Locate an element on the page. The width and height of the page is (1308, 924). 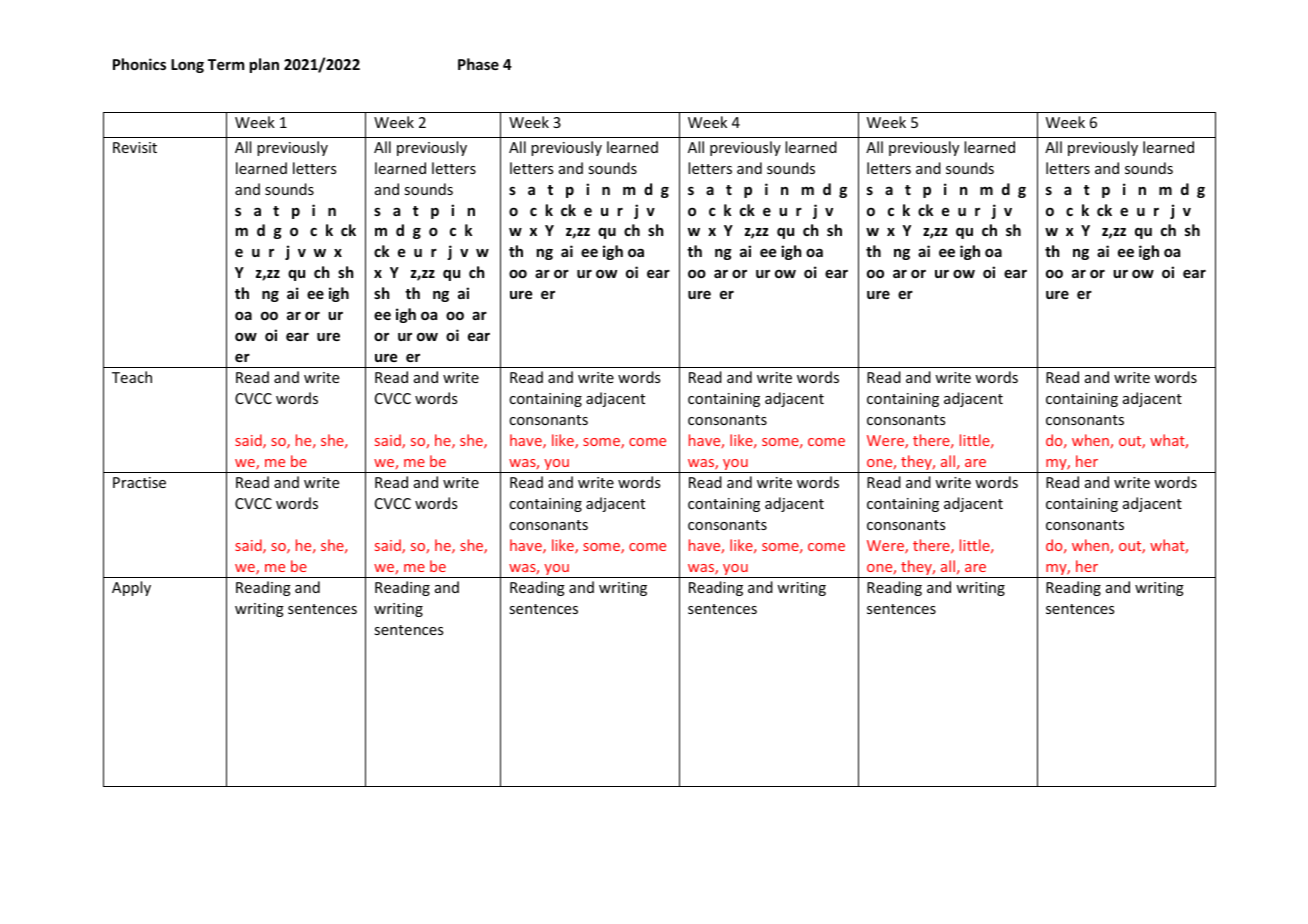
Phase is located at coordinates (478, 64).
